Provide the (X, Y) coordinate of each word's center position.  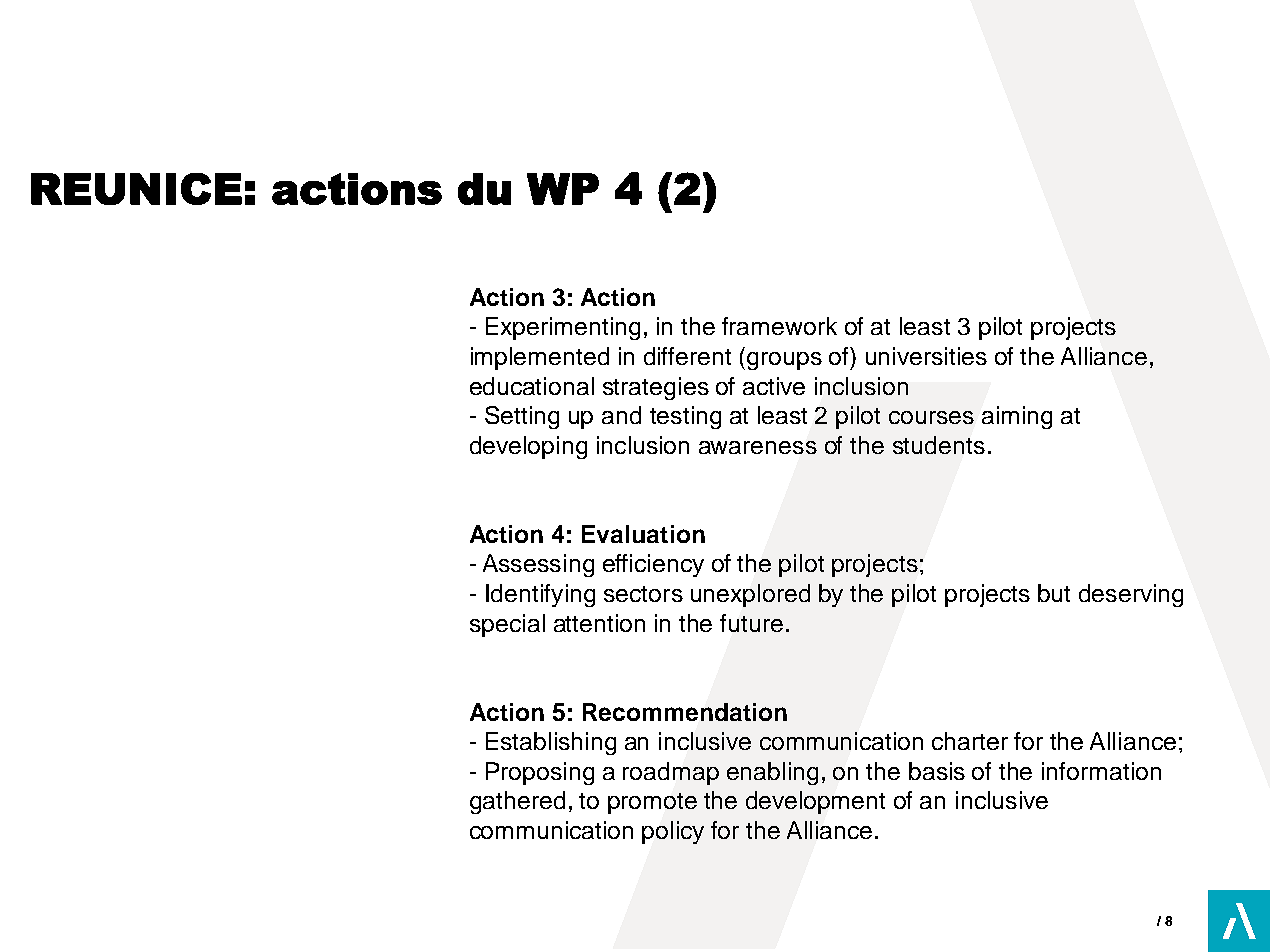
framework (779, 326)
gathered (517, 802)
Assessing (538, 565)
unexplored (750, 595)
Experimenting (563, 328)
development (815, 802)
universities (926, 356)
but (1054, 593)
